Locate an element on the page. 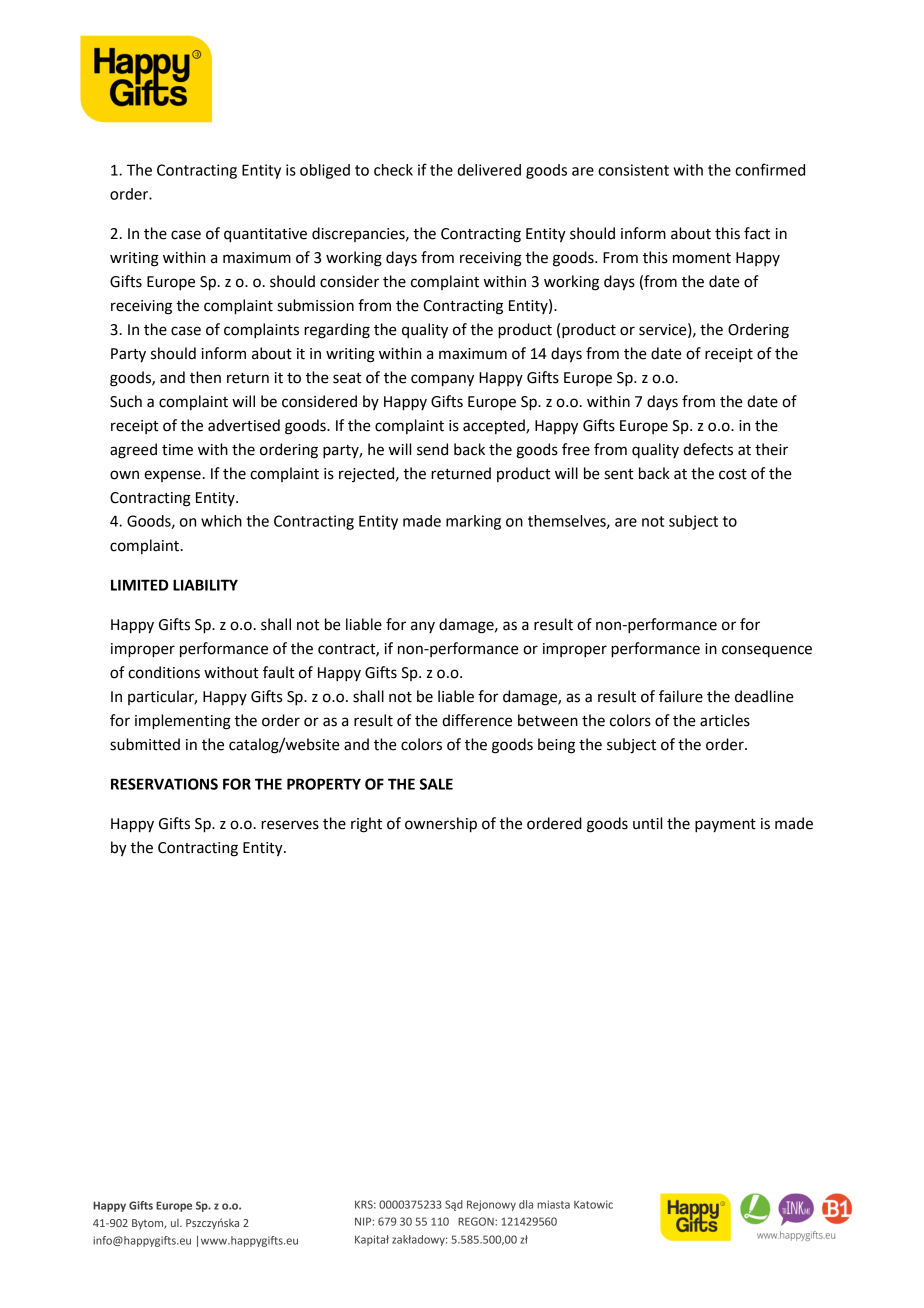 Image resolution: width=924 pixels, height=1308 pixels. dla is located at coordinates (526, 1204).
